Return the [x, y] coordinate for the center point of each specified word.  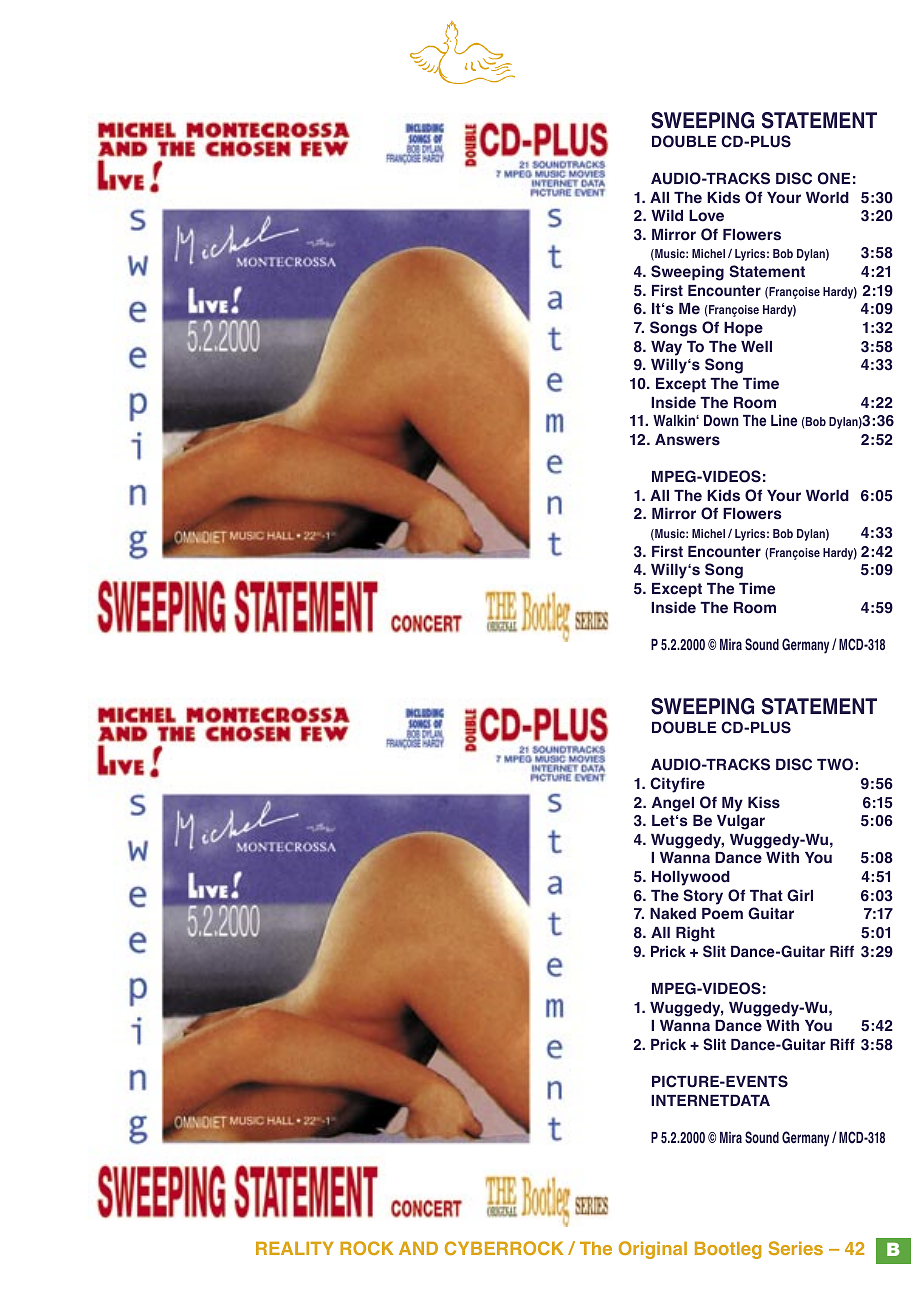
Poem [722, 914]
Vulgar [741, 822]
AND [418, 1248]
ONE [834, 178]
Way [666, 348]
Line [784, 420]
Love [706, 216]
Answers [687, 440]
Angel [673, 804]
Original [653, 1250]
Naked [673, 914]
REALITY [295, 1248]
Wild [667, 215]
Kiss [764, 802]
